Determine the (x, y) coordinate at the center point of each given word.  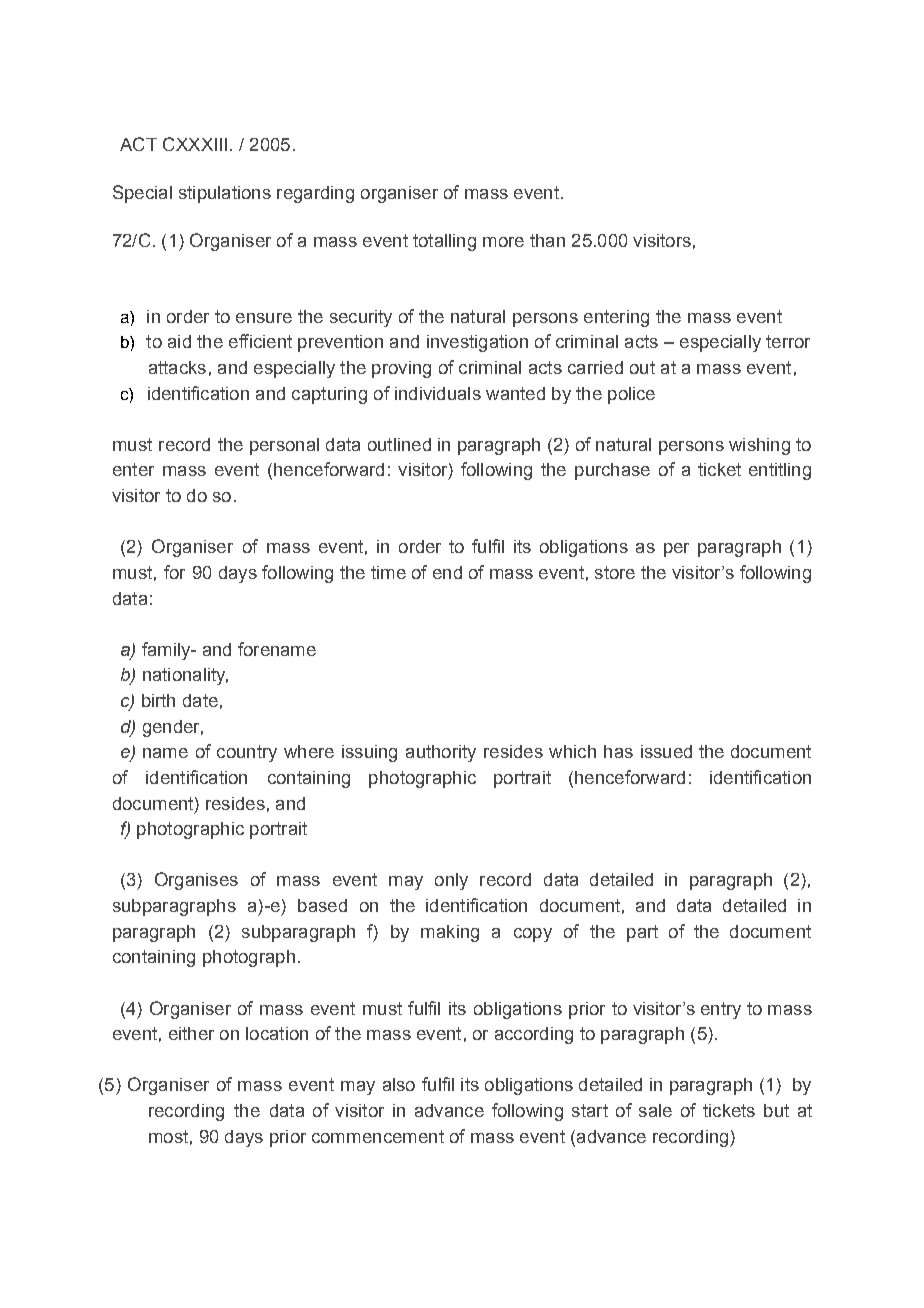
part (642, 933)
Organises (196, 881)
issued (666, 751)
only (451, 881)
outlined (399, 444)
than (547, 240)
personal (284, 446)
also (399, 1084)
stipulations (225, 194)
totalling (444, 242)
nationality (185, 676)
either (191, 1033)
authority (441, 753)
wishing (759, 446)
